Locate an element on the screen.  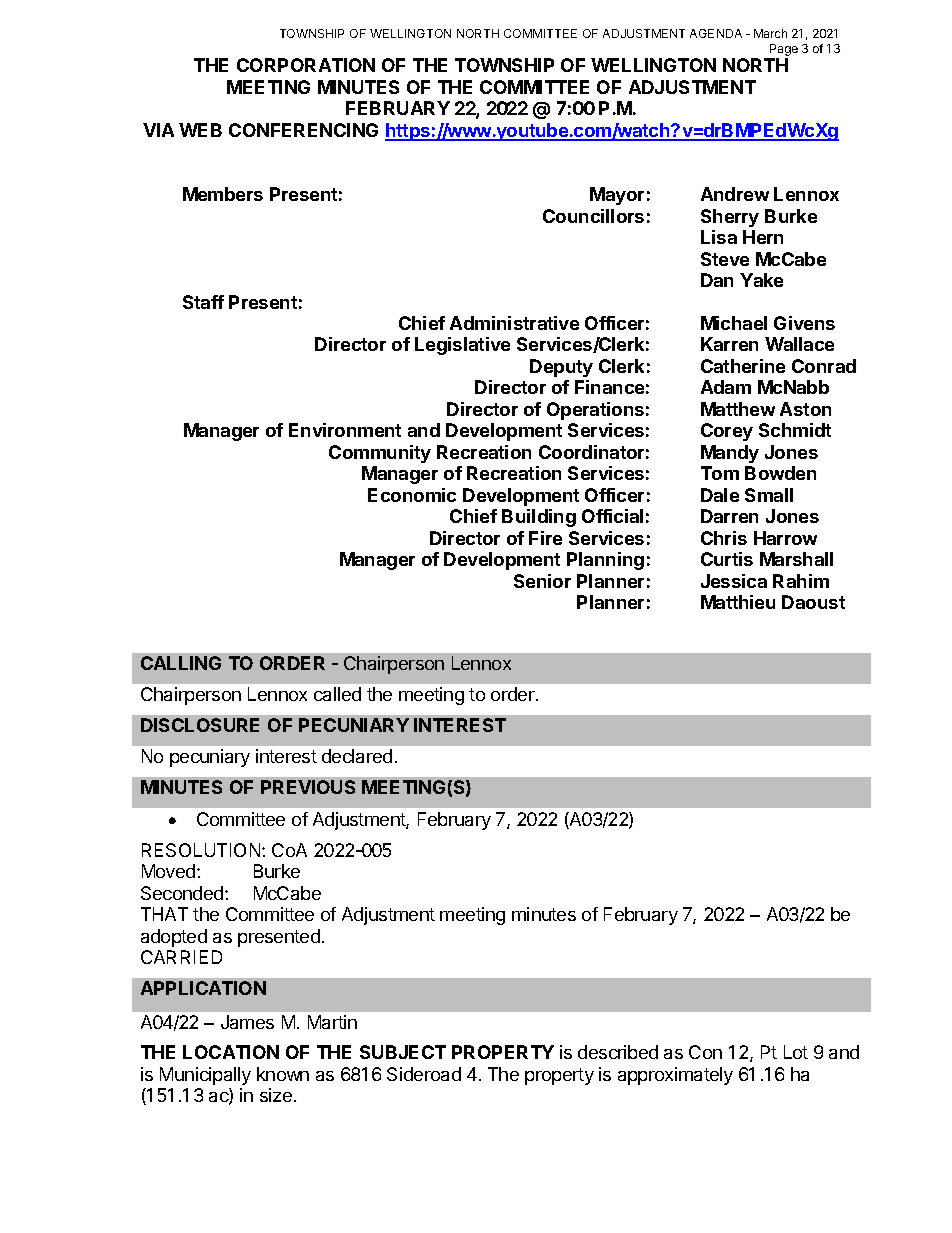
Matthew is located at coordinates (738, 409).
